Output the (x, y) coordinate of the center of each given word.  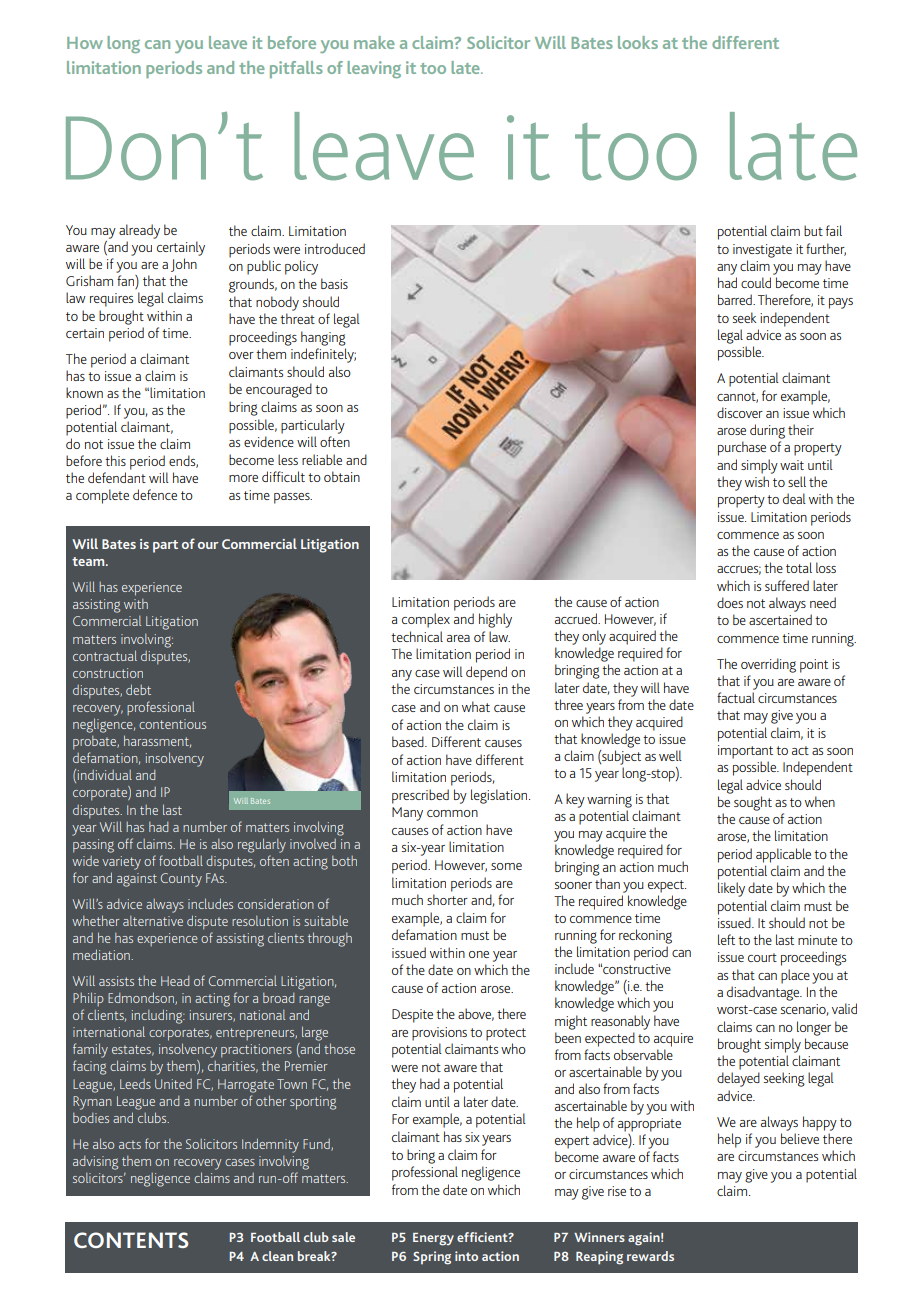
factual (736, 697)
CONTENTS (131, 1240)
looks (638, 42)
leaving (374, 69)
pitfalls (296, 69)
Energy (433, 1239)
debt (138, 689)
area (458, 638)
